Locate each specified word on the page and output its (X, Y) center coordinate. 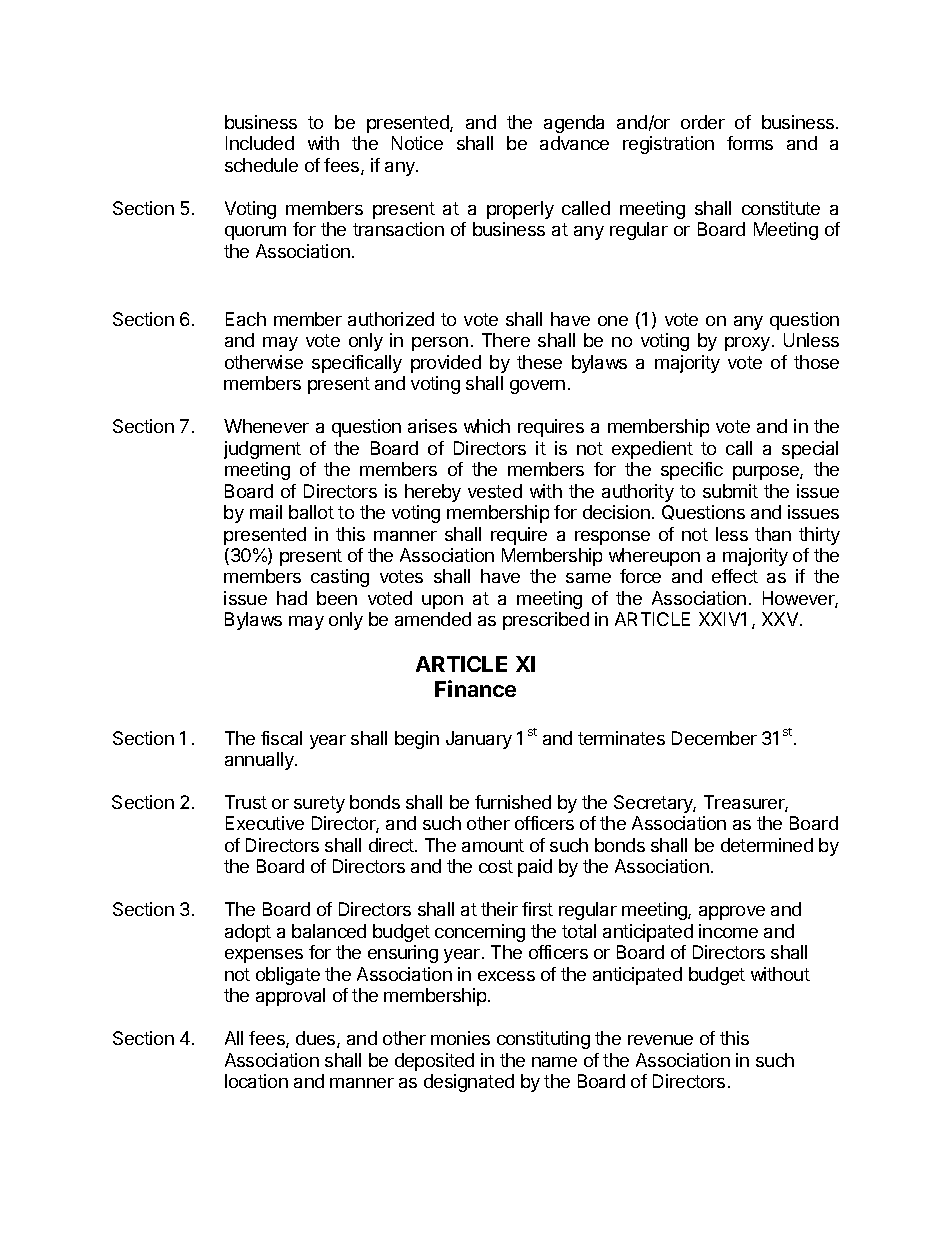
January (479, 740)
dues (317, 1039)
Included (260, 143)
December (714, 738)
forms (750, 143)
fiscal (281, 738)
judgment (262, 450)
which (487, 426)
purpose (767, 473)
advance (574, 143)
